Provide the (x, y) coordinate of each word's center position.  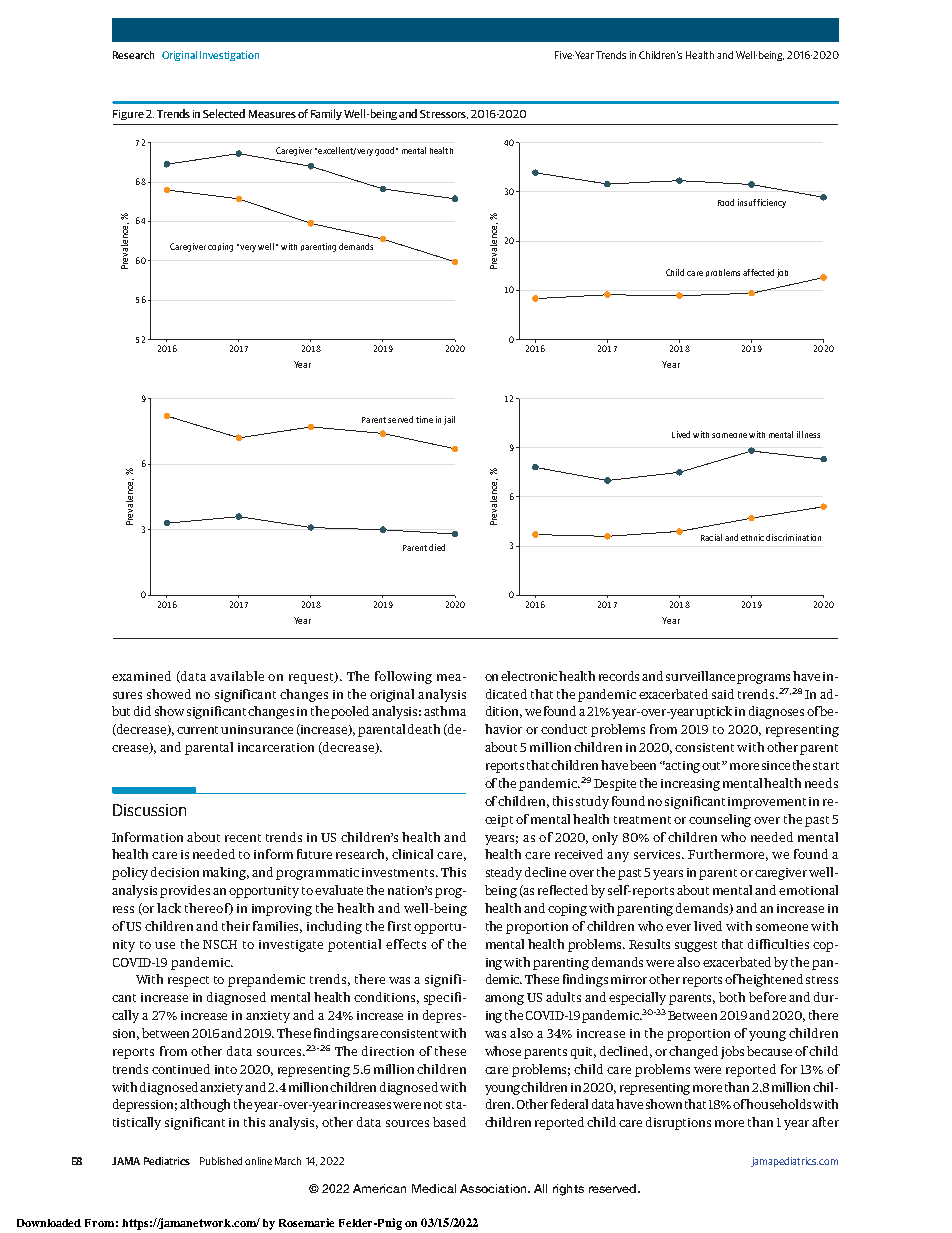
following (403, 677)
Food (726, 202)
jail (449, 420)
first (399, 926)
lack (169, 908)
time (424, 419)
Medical (434, 1188)
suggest (696, 946)
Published (221, 1161)
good (384, 151)
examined (141, 676)
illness (808, 434)
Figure (128, 115)
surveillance (700, 676)
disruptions (678, 1123)
